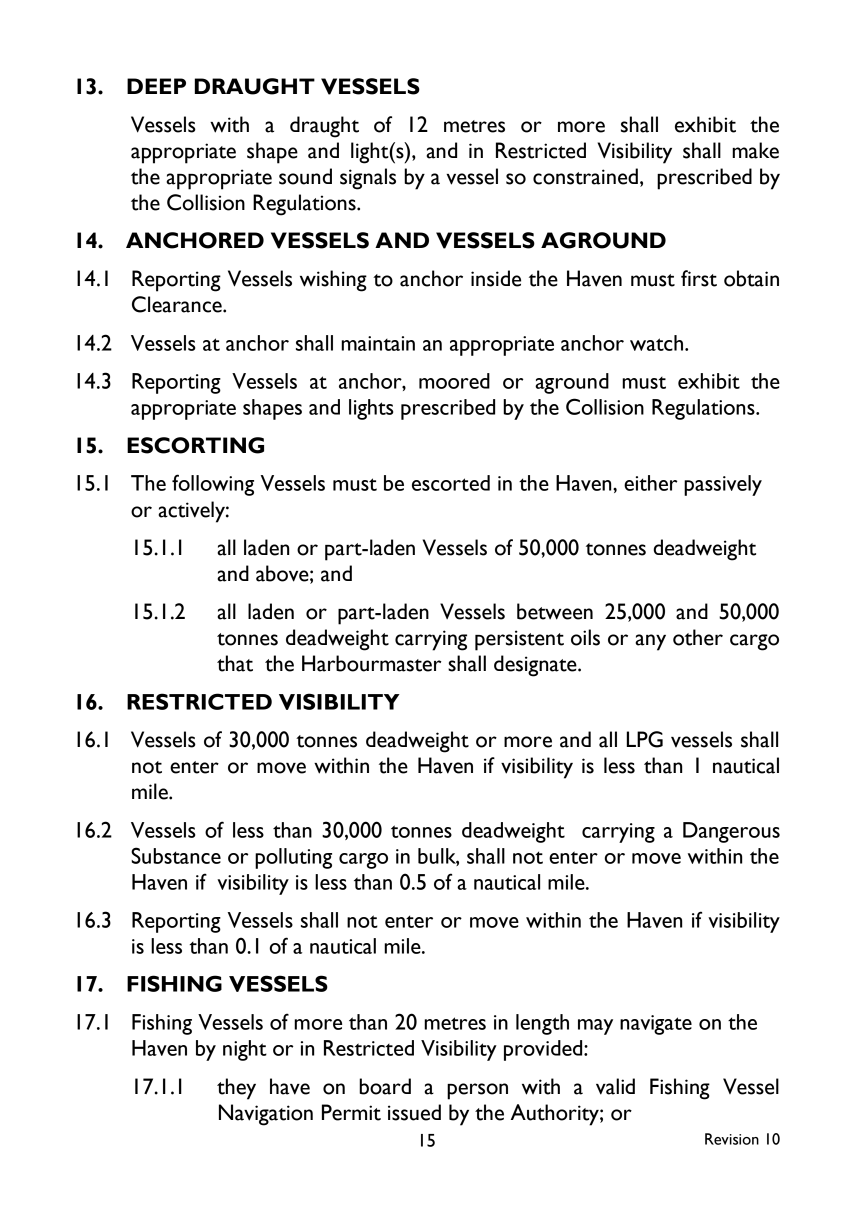  Describe the element at coordinates (195, 445) in the page. I see `ESCORTING` at that location.
